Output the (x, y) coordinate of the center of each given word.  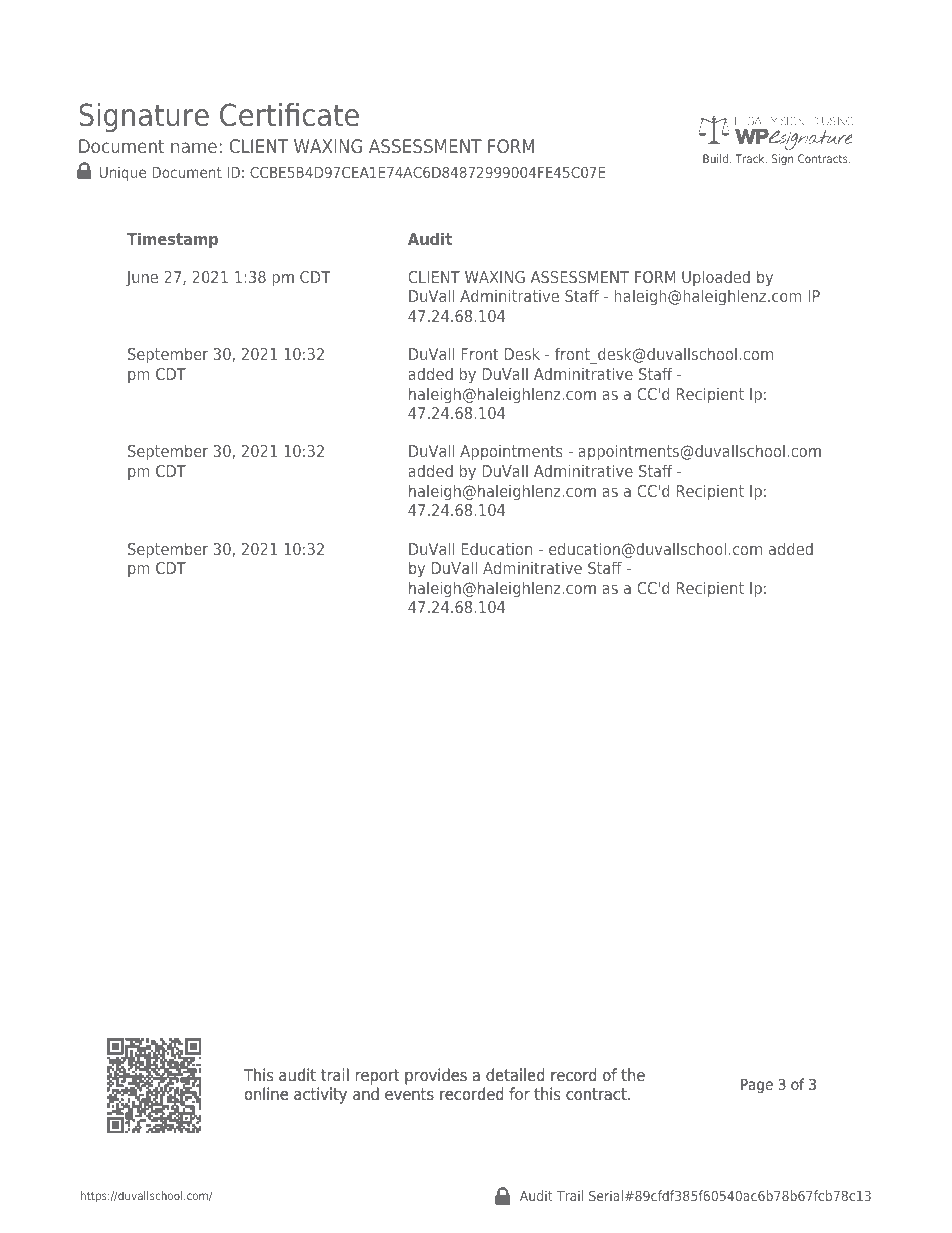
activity (320, 1095)
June (142, 278)
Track (751, 158)
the (633, 1075)
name (194, 147)
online (266, 1094)
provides (436, 1076)
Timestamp (172, 240)
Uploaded (716, 278)
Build (715, 158)
